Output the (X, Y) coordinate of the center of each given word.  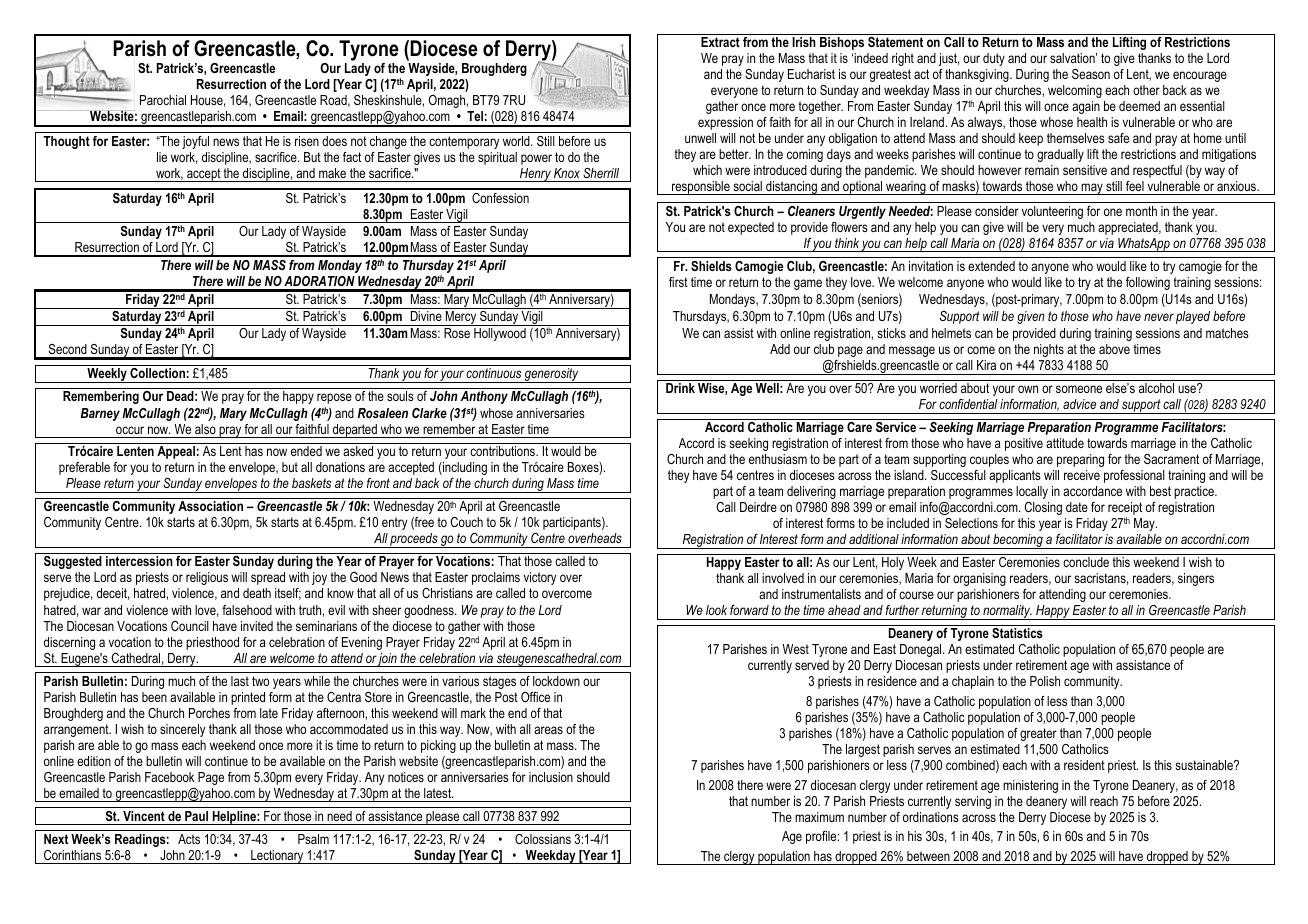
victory (540, 578)
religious (207, 578)
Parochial (163, 100)
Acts (189, 839)
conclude (1086, 562)
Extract (720, 42)
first (678, 282)
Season (1091, 74)
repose (334, 398)
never (1159, 317)
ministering (1030, 786)
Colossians (543, 839)
